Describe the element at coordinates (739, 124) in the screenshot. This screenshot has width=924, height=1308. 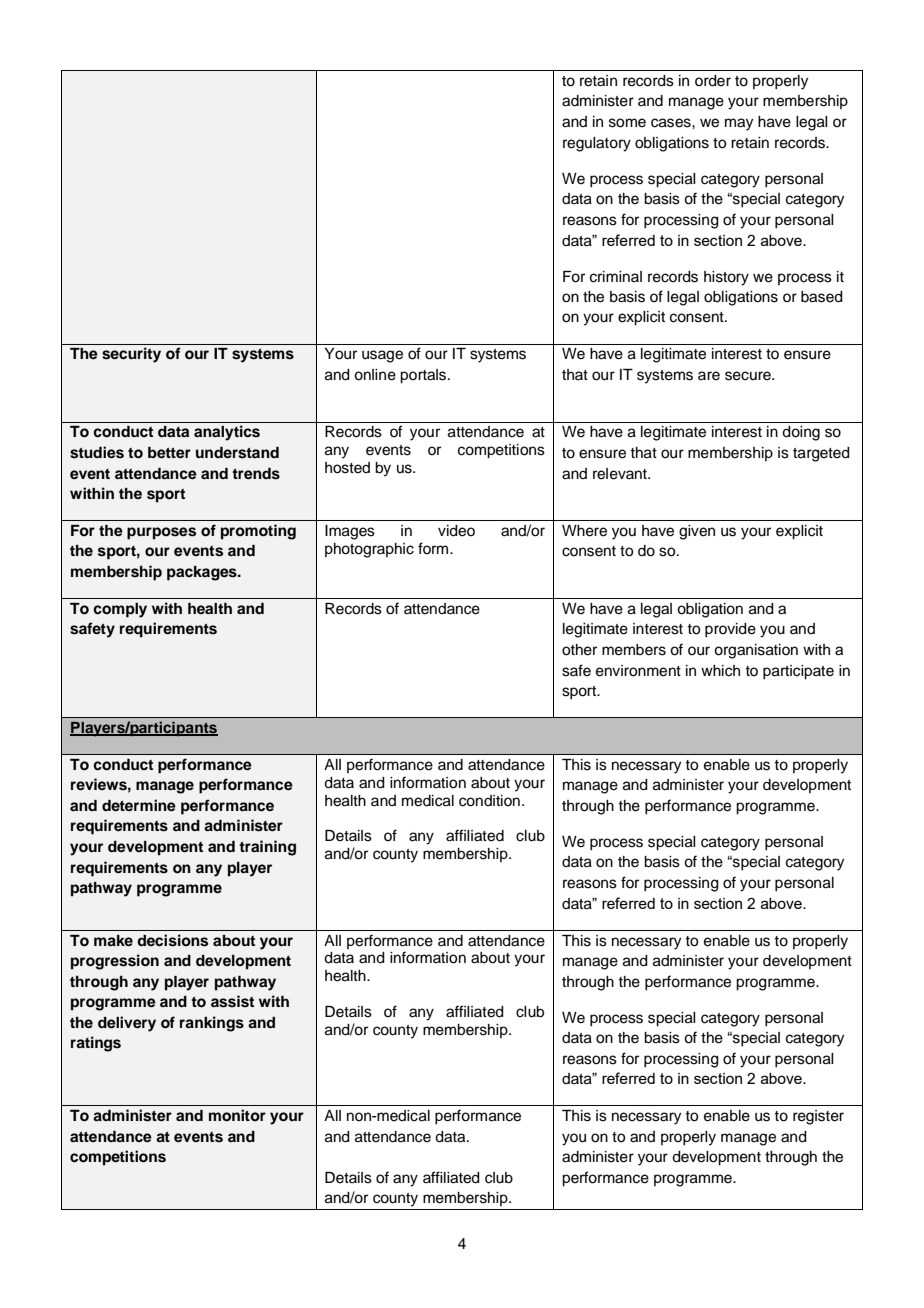
I see `may` at that location.
